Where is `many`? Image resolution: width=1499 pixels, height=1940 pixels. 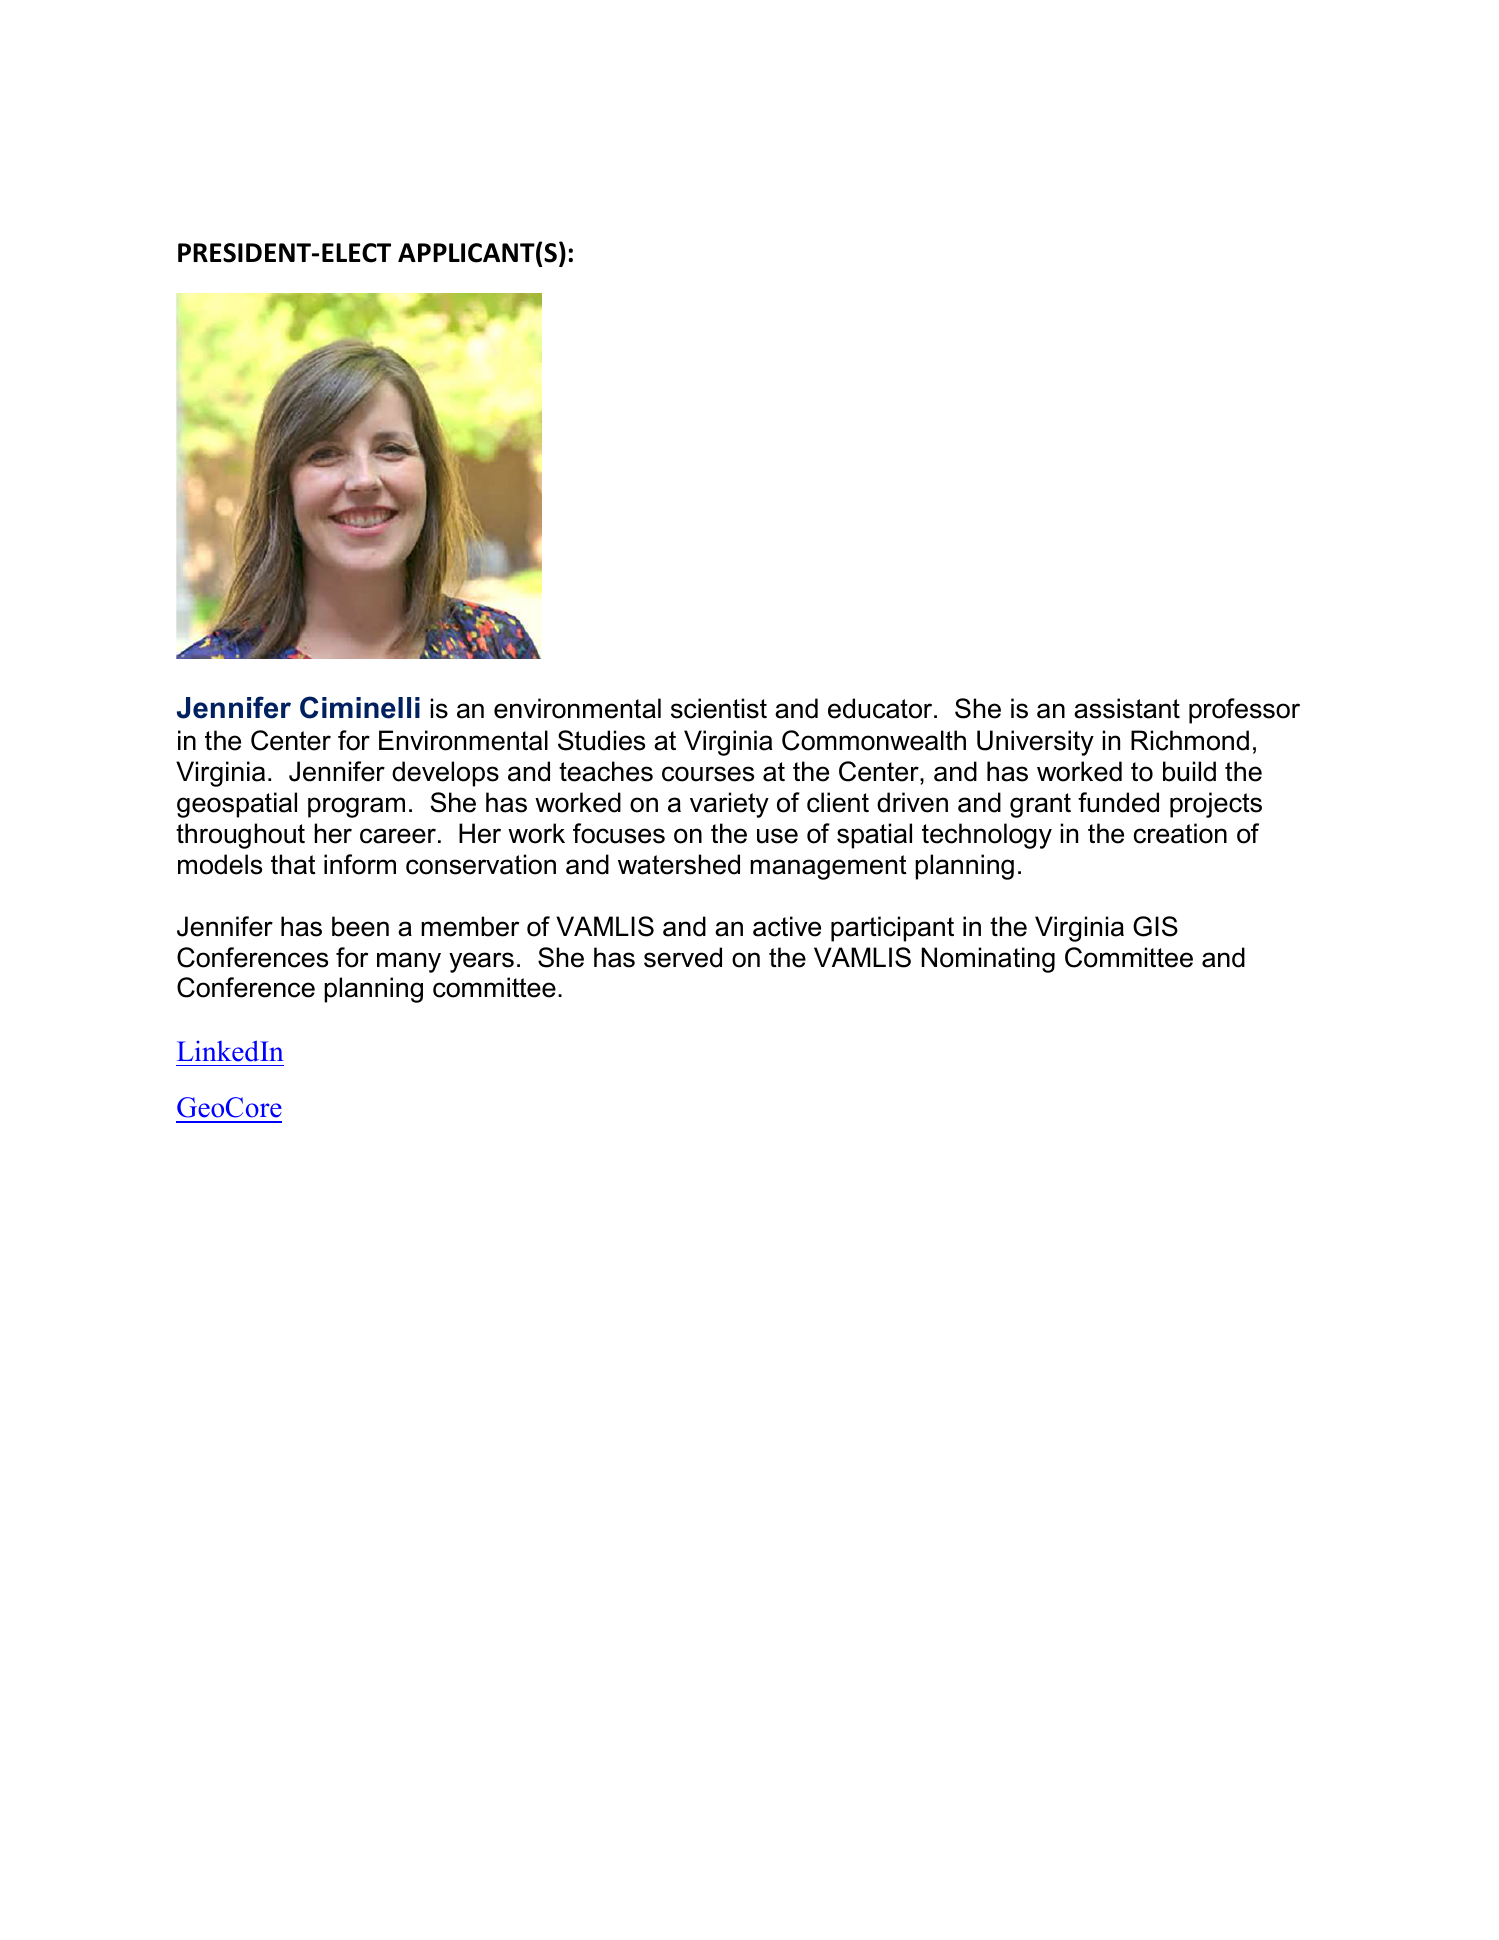 many is located at coordinates (409, 962).
